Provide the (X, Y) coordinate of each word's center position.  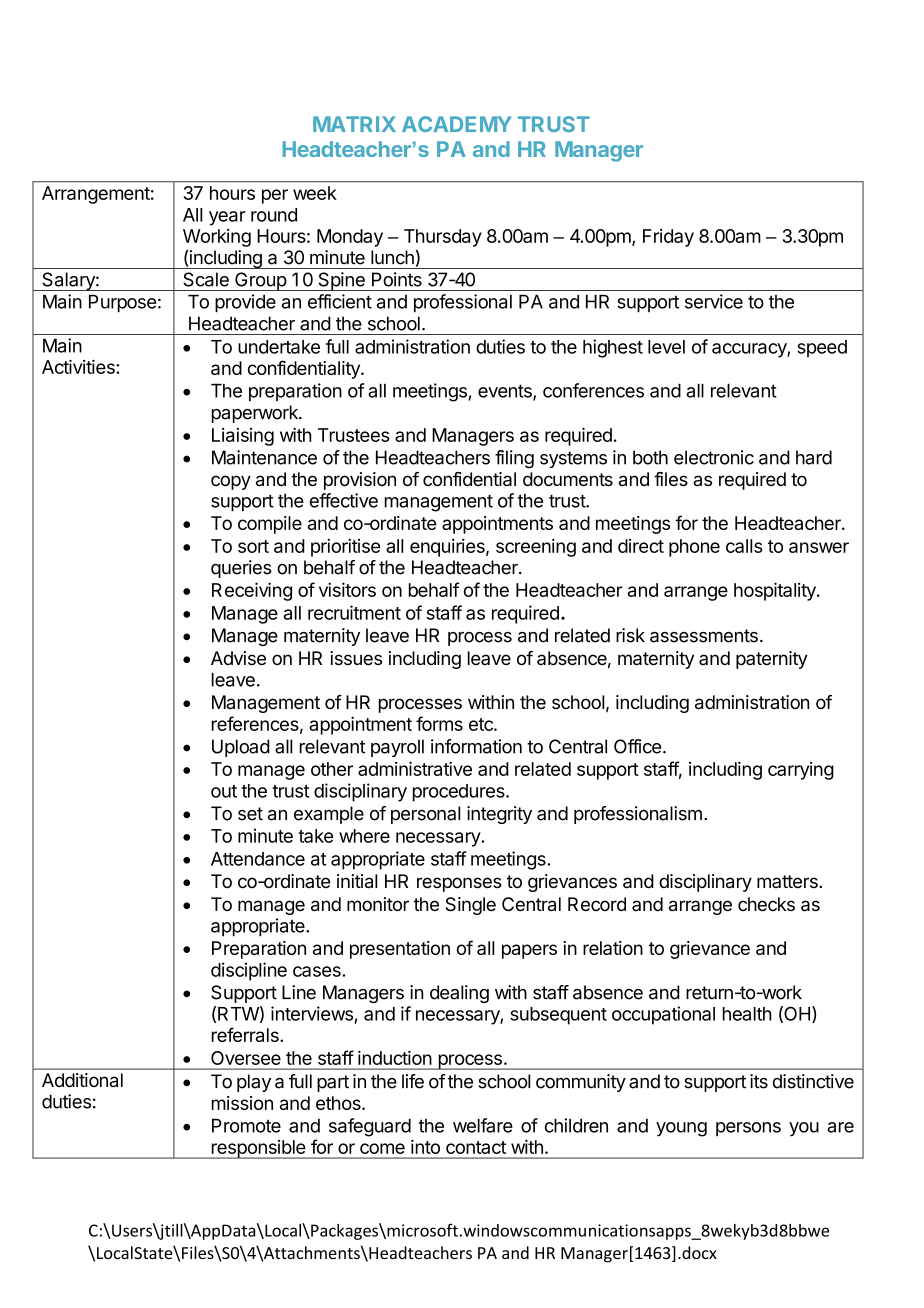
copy (231, 482)
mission (242, 1103)
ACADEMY (457, 124)
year (227, 218)
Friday (668, 238)
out (224, 791)
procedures (460, 793)
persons (748, 1129)
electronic (714, 457)
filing (514, 459)
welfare (483, 1125)
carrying (801, 771)
